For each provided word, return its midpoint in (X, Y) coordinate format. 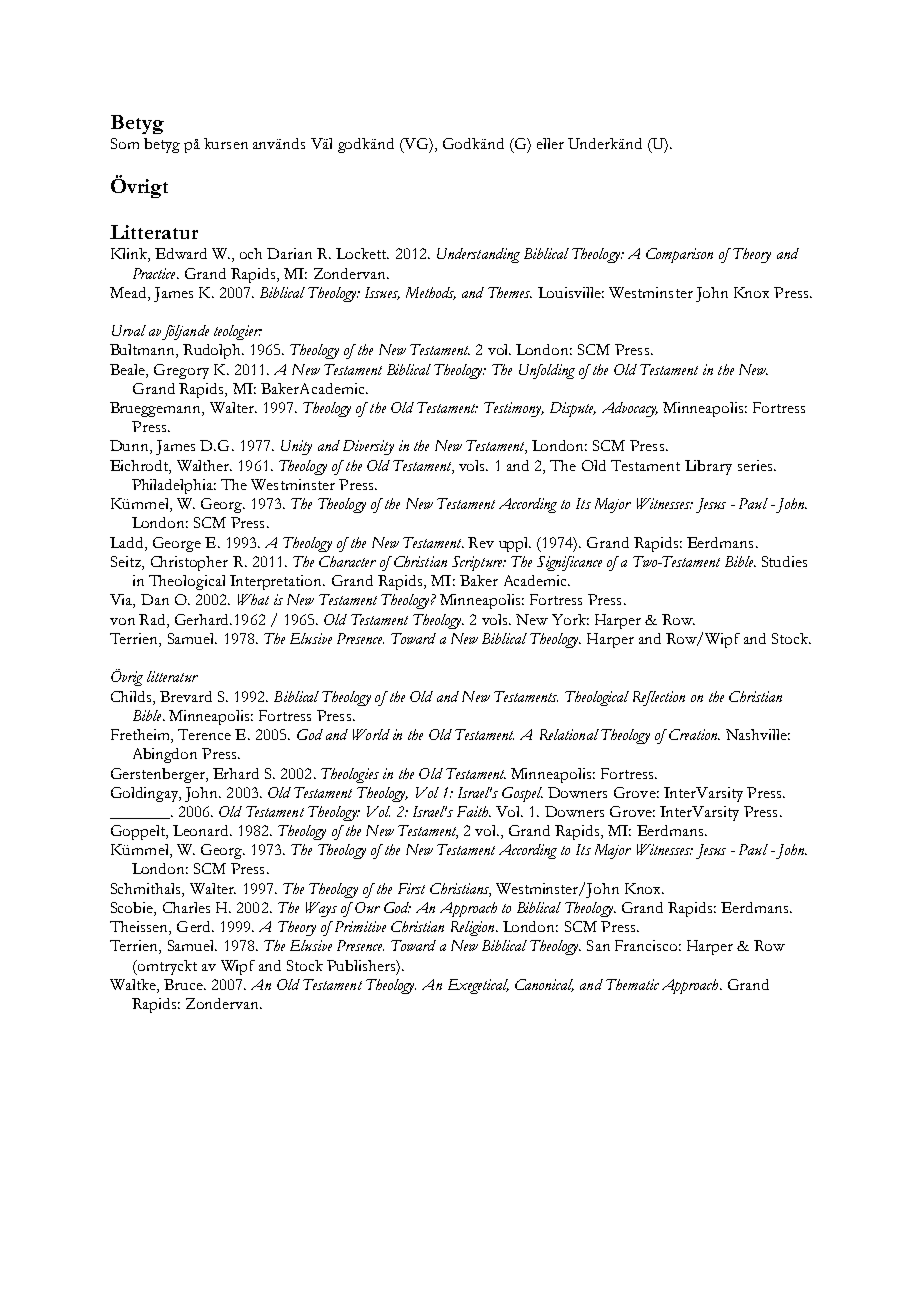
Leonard (202, 830)
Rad (153, 619)
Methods (431, 293)
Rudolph (213, 351)
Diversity (368, 447)
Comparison (679, 255)
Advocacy (630, 409)
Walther (204, 465)
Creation (694, 734)
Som (125, 143)
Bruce (184, 984)
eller (550, 143)
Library (708, 467)
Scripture (478, 563)
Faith (474, 811)
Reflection (659, 698)
